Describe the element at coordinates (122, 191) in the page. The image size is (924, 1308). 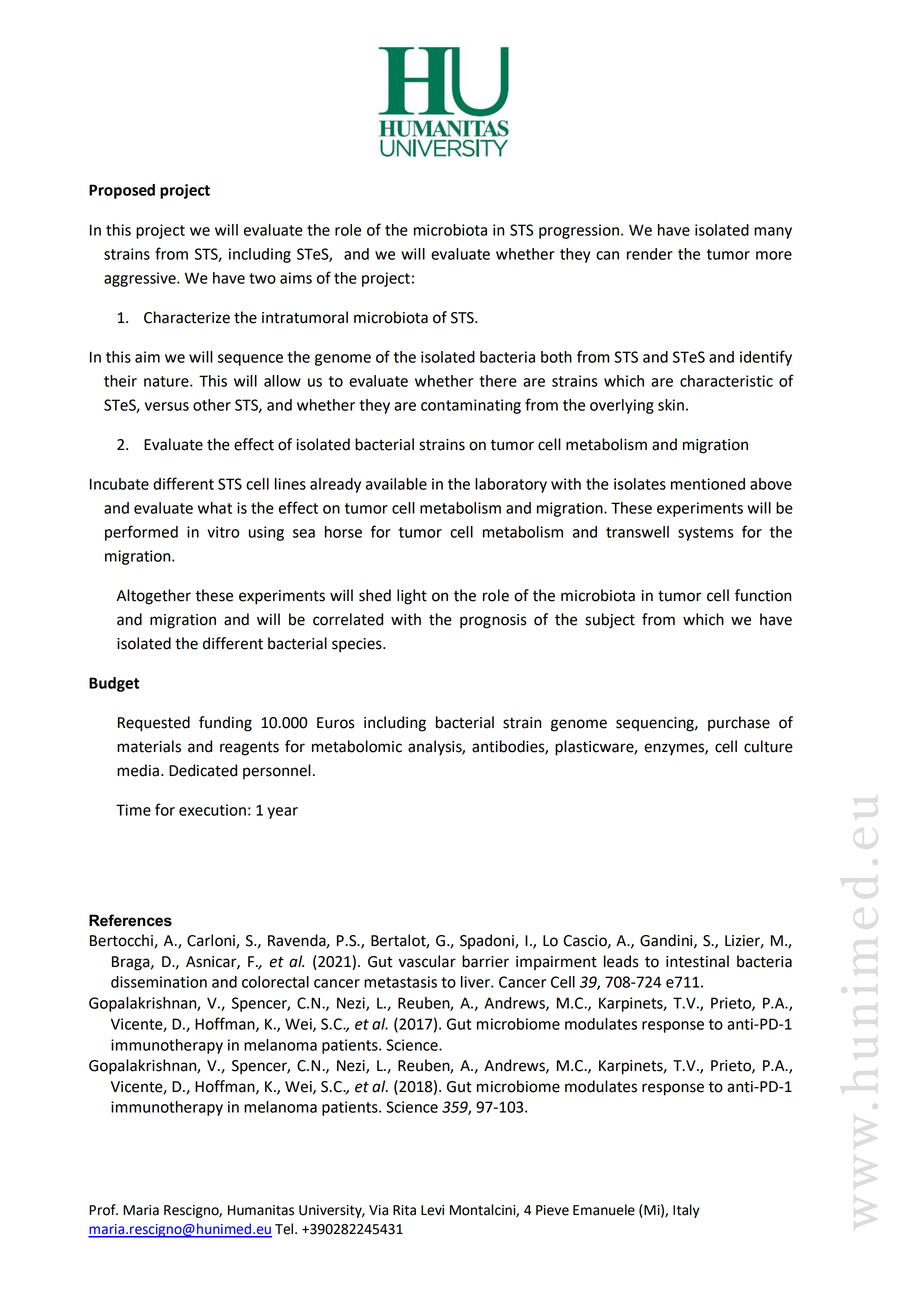
I see `Proposed` at that location.
